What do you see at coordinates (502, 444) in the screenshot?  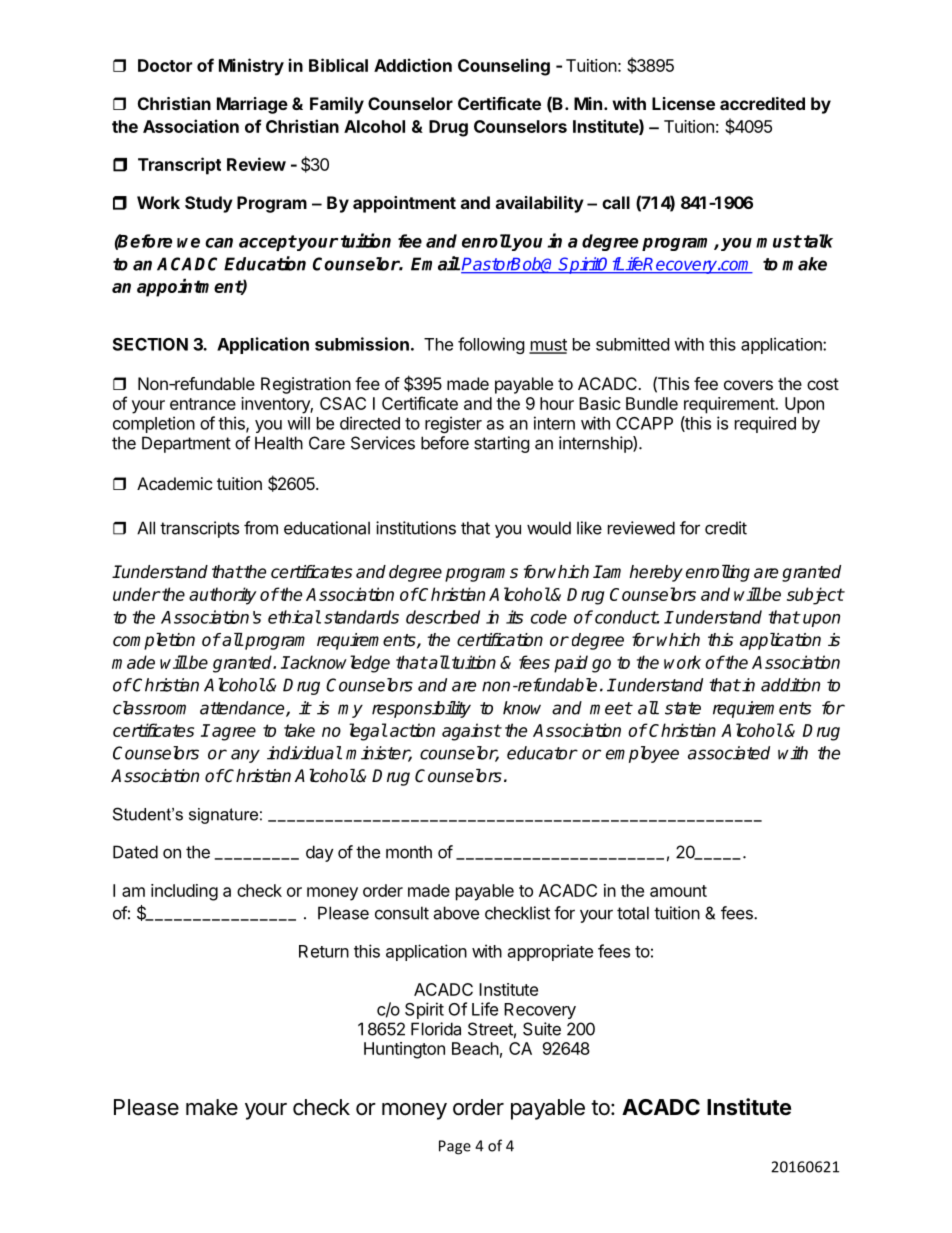 I see `starting` at bounding box center [502, 444].
